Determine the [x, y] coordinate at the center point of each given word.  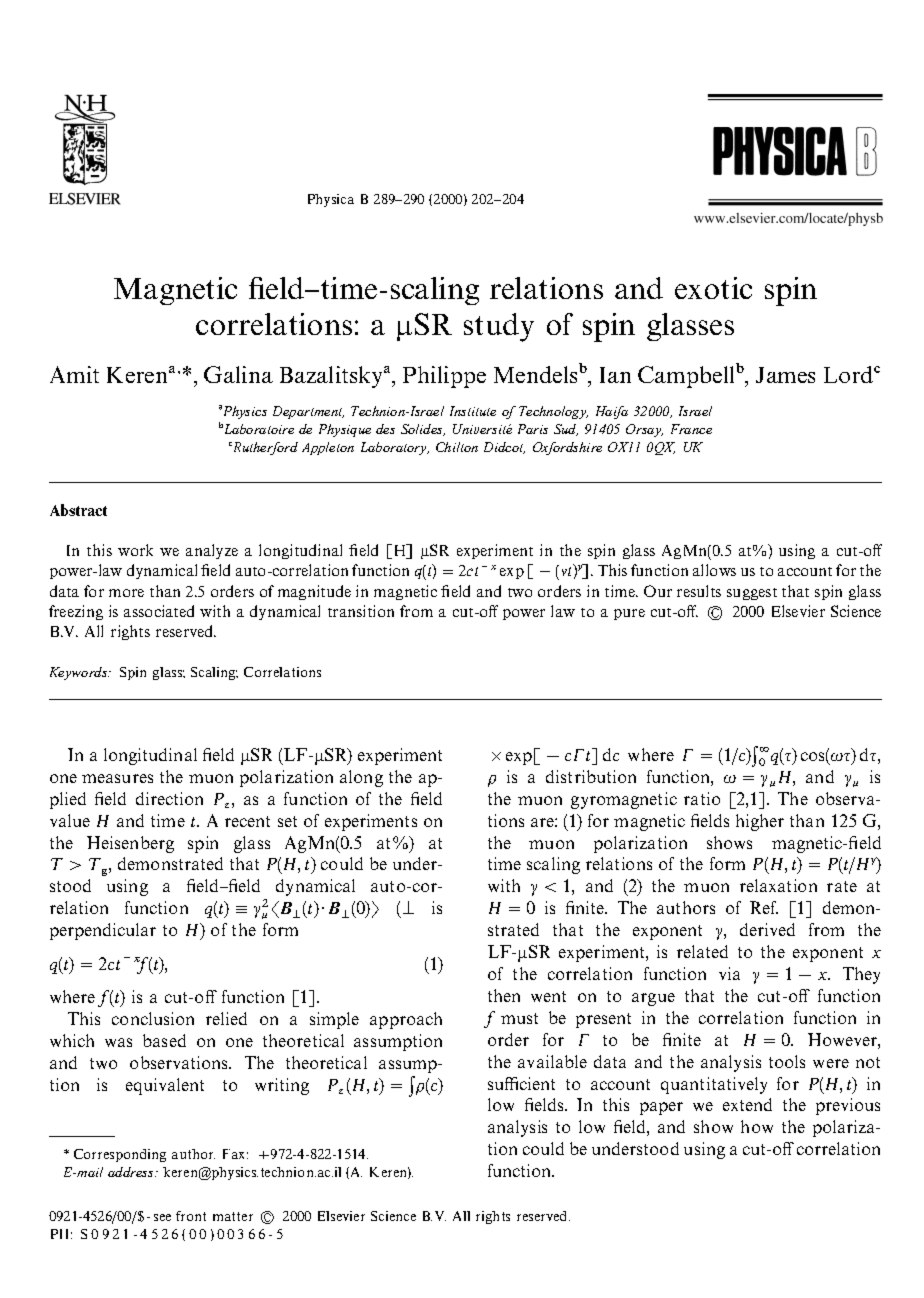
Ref [764, 907]
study [499, 327]
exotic [713, 288]
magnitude [314, 592]
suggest [752, 594]
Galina [238, 374]
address [132, 1172]
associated [159, 611]
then [504, 995]
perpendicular [103, 931]
